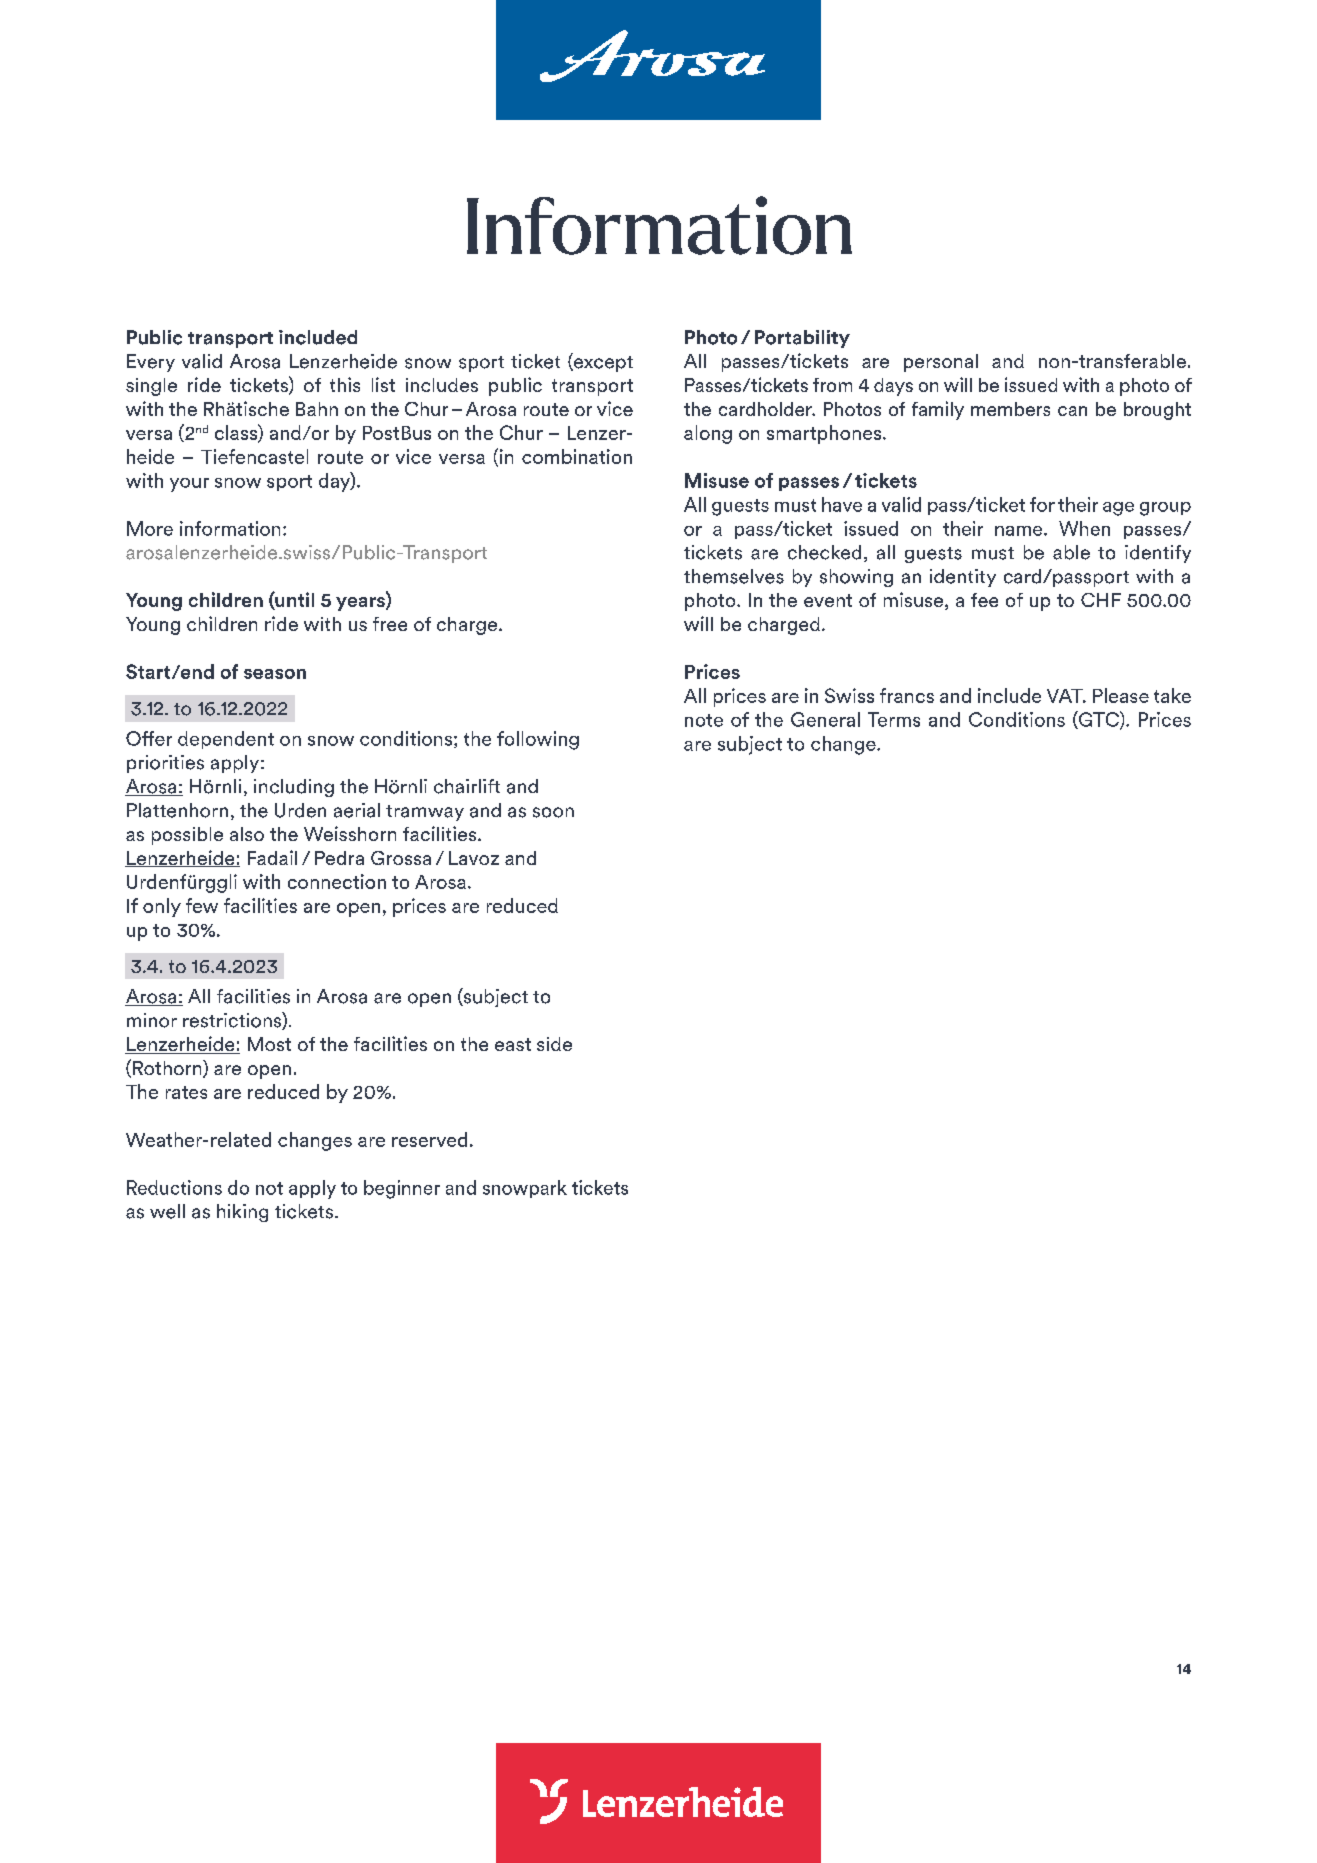 The image size is (1317, 1863). What do you see at coordinates (708, 434) in the document?
I see `along` at bounding box center [708, 434].
